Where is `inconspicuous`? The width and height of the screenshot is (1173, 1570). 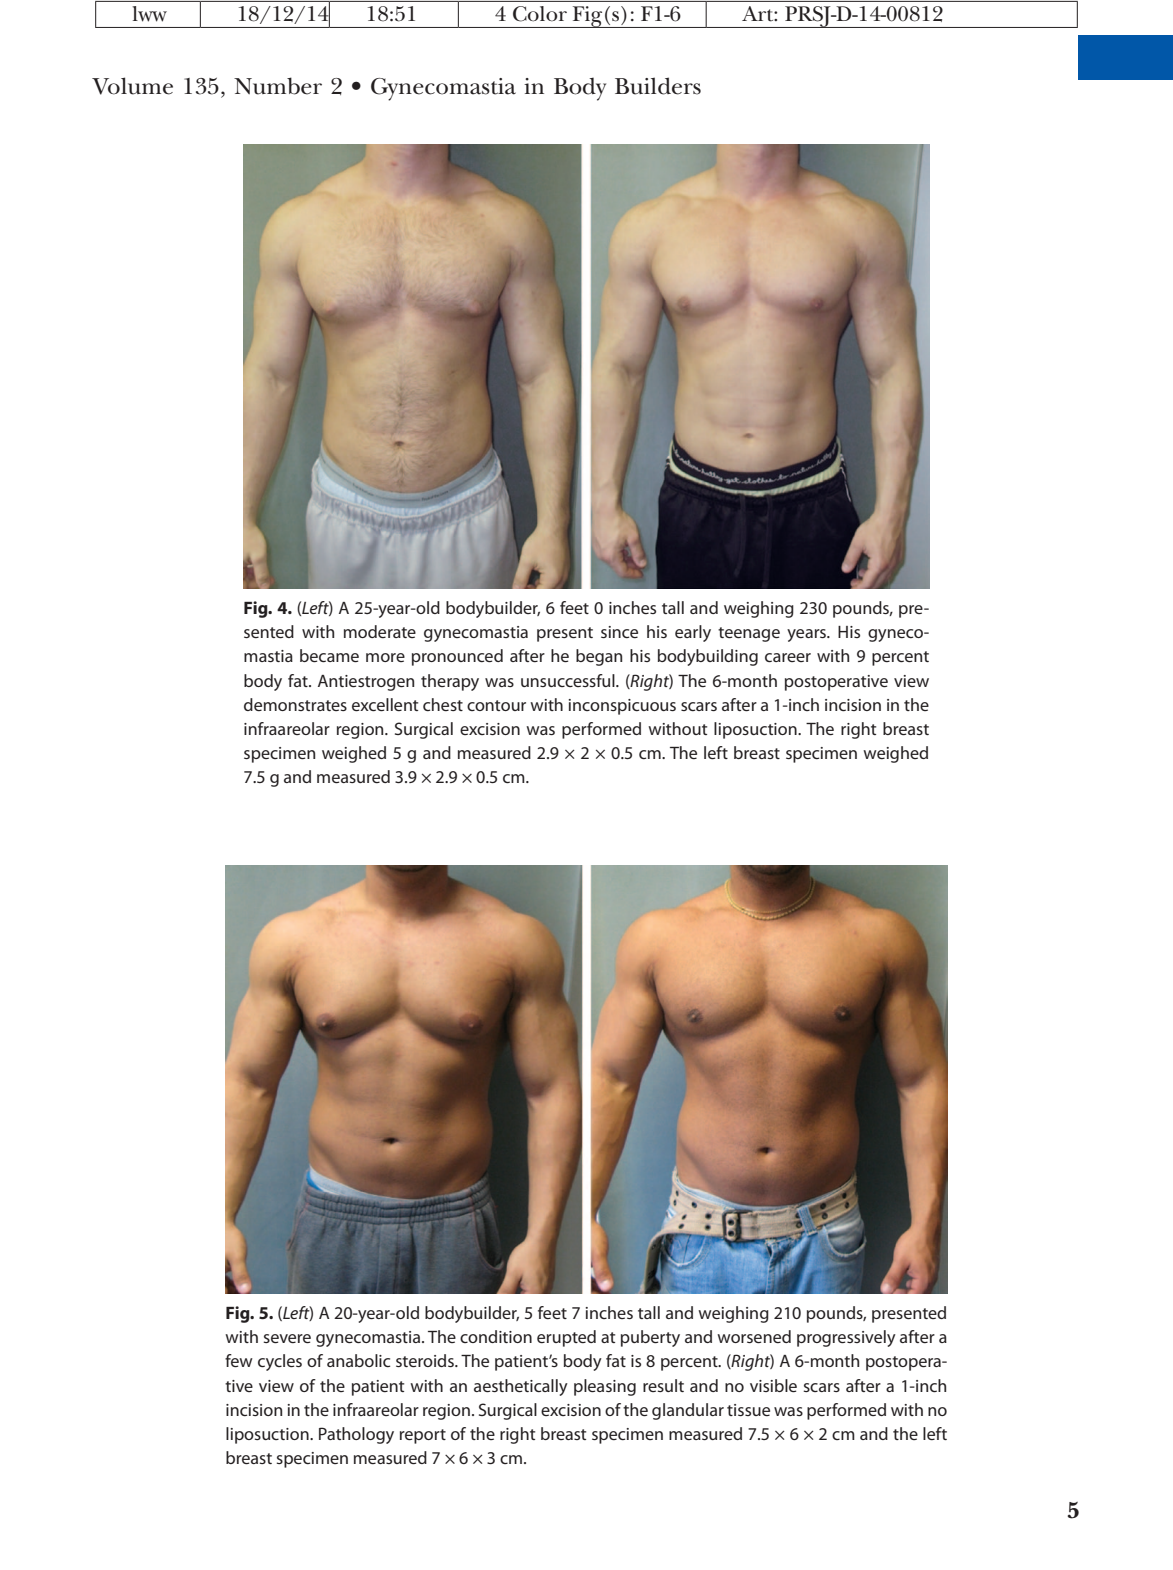
inconspicuous is located at coordinates (622, 707).
